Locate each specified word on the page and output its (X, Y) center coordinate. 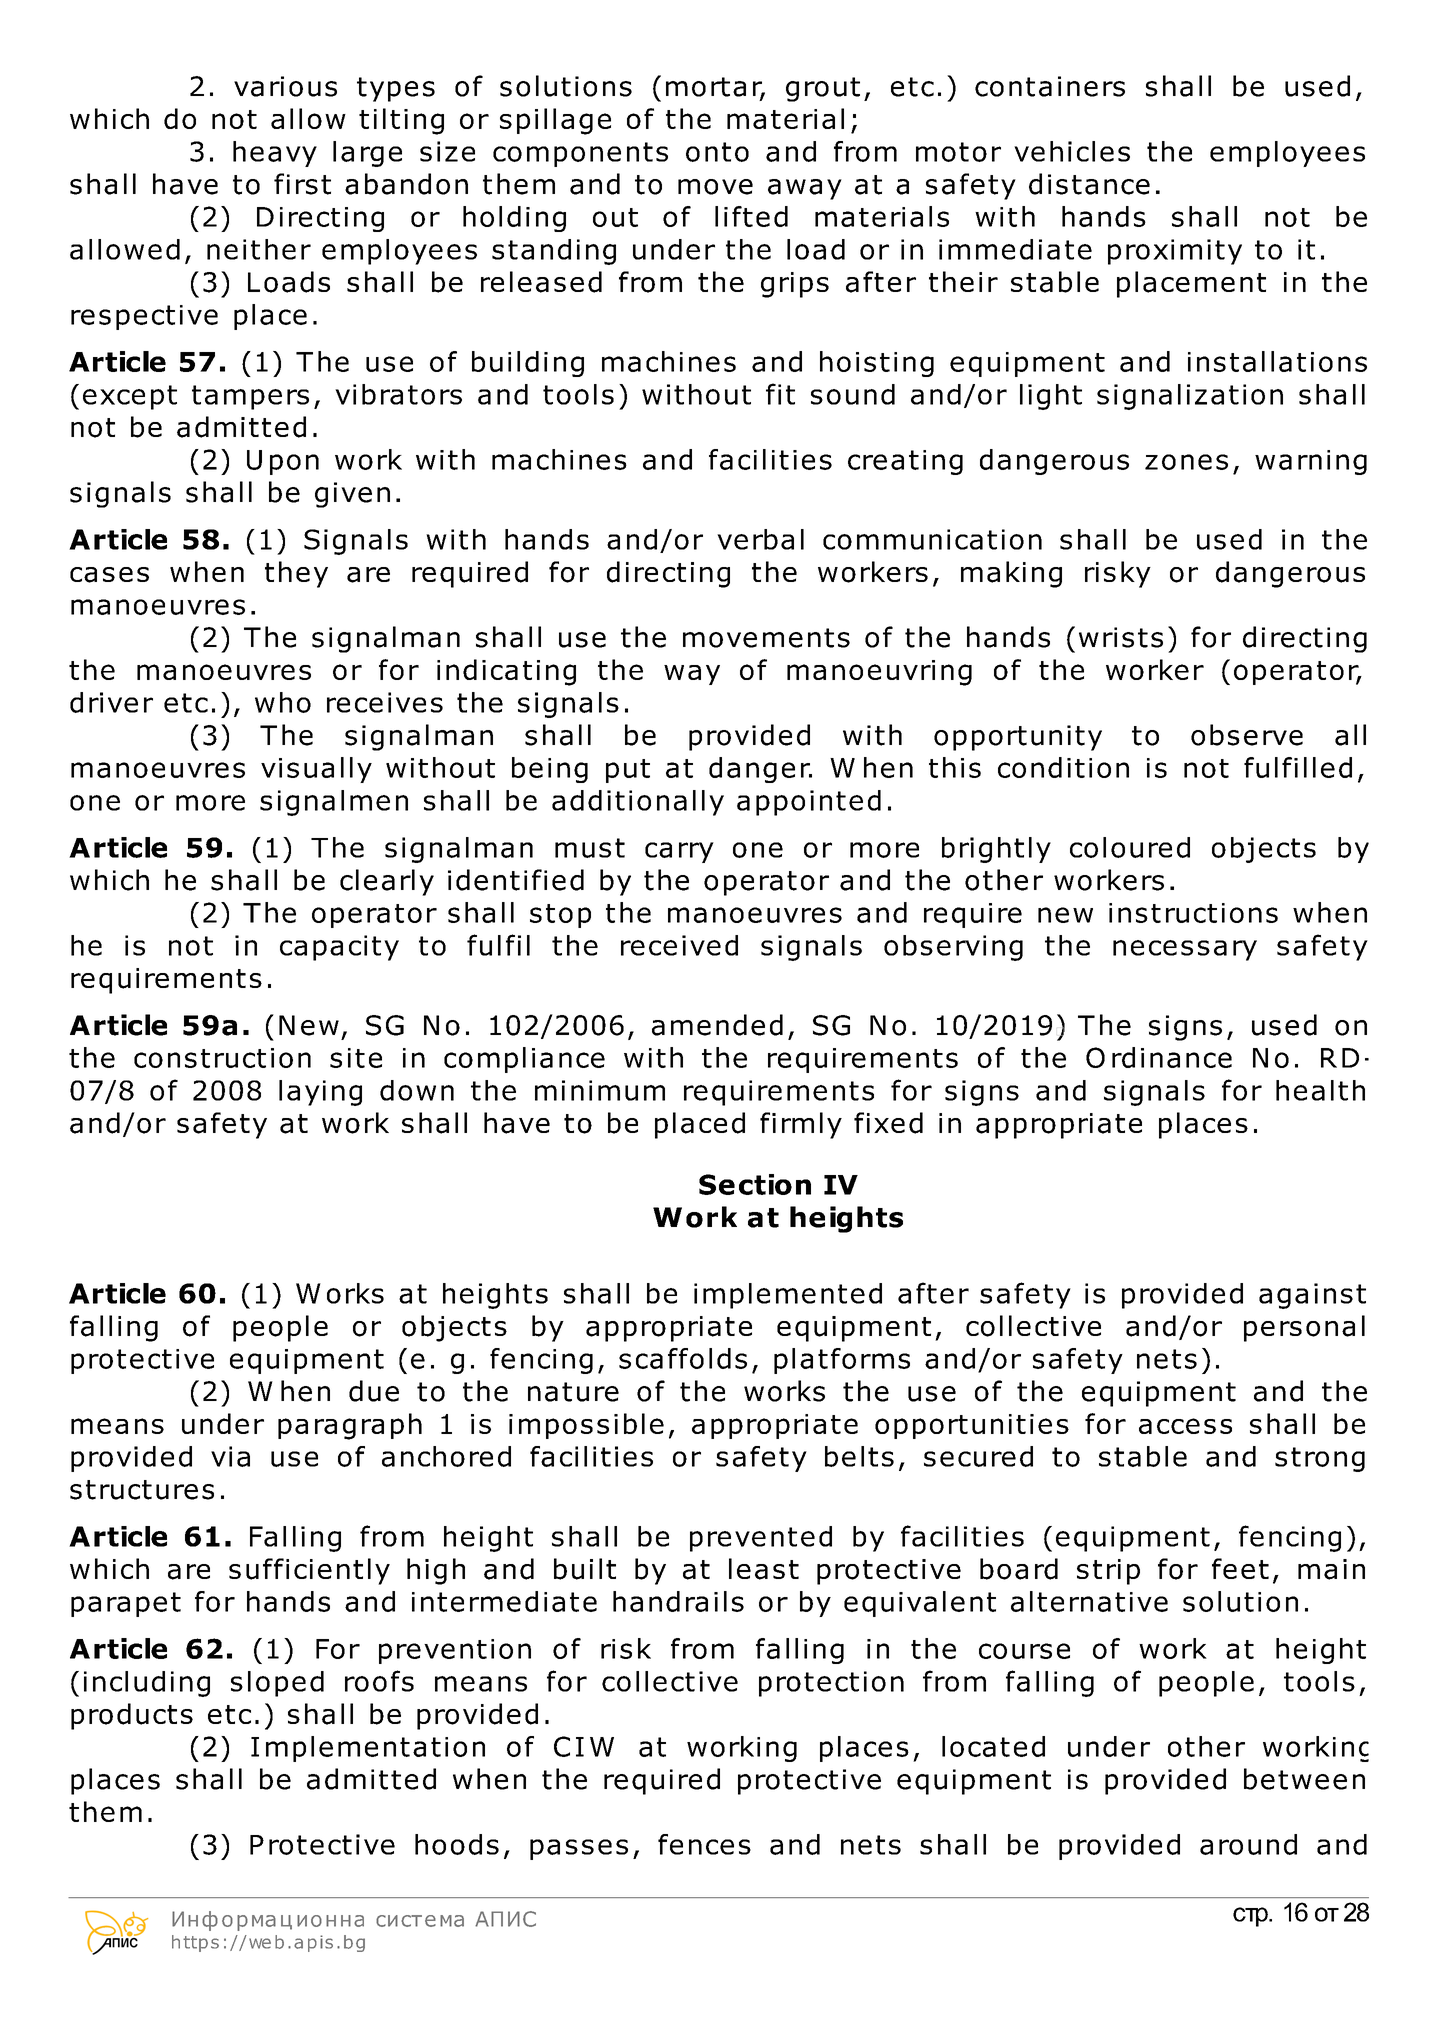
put (628, 771)
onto (717, 152)
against (1312, 1296)
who (283, 702)
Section (755, 1184)
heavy (275, 154)
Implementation (368, 1749)
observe (1247, 735)
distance (1089, 184)
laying (320, 1093)
